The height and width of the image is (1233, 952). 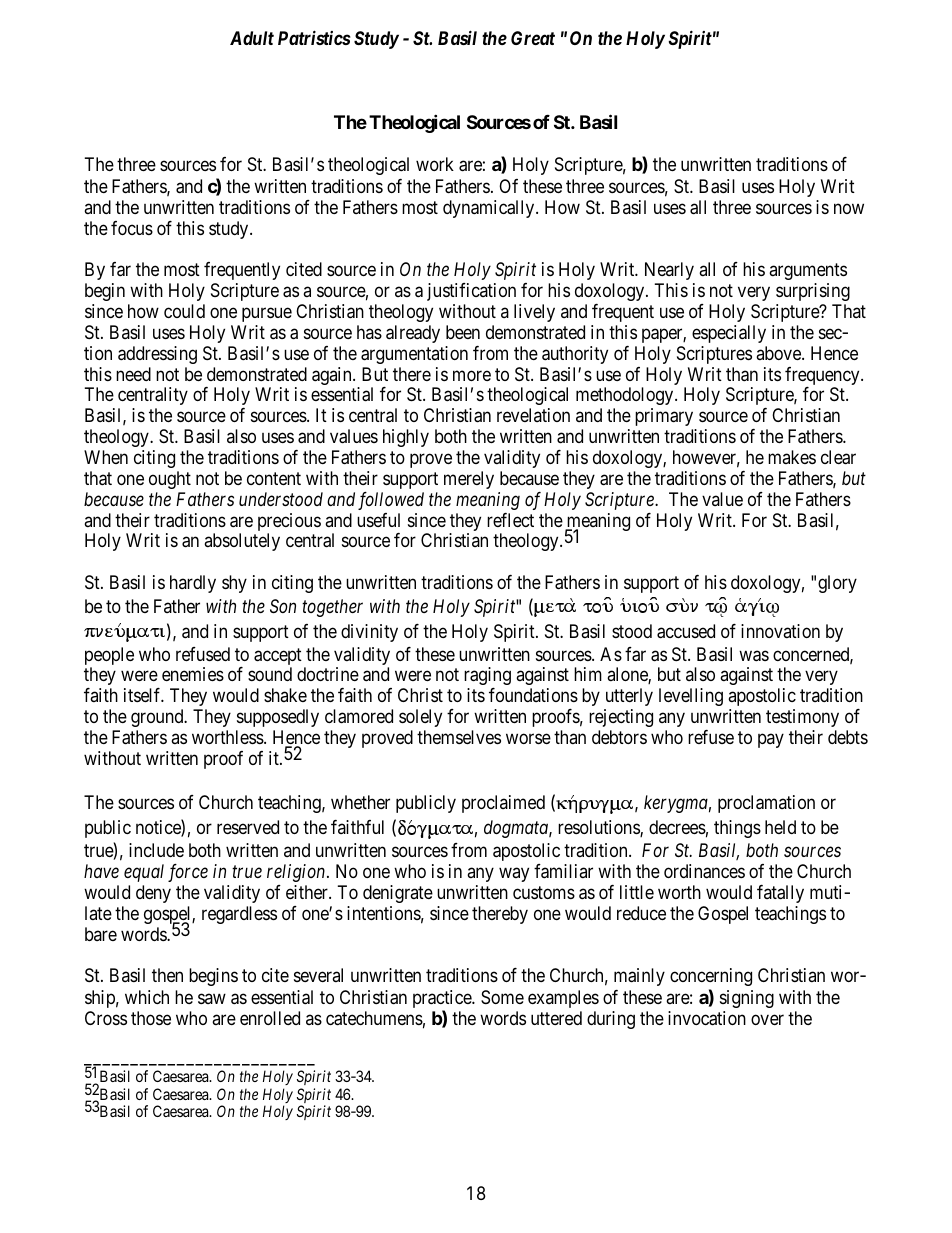 What do you see at coordinates (463, 332) in the image?
I see `been` at bounding box center [463, 332].
